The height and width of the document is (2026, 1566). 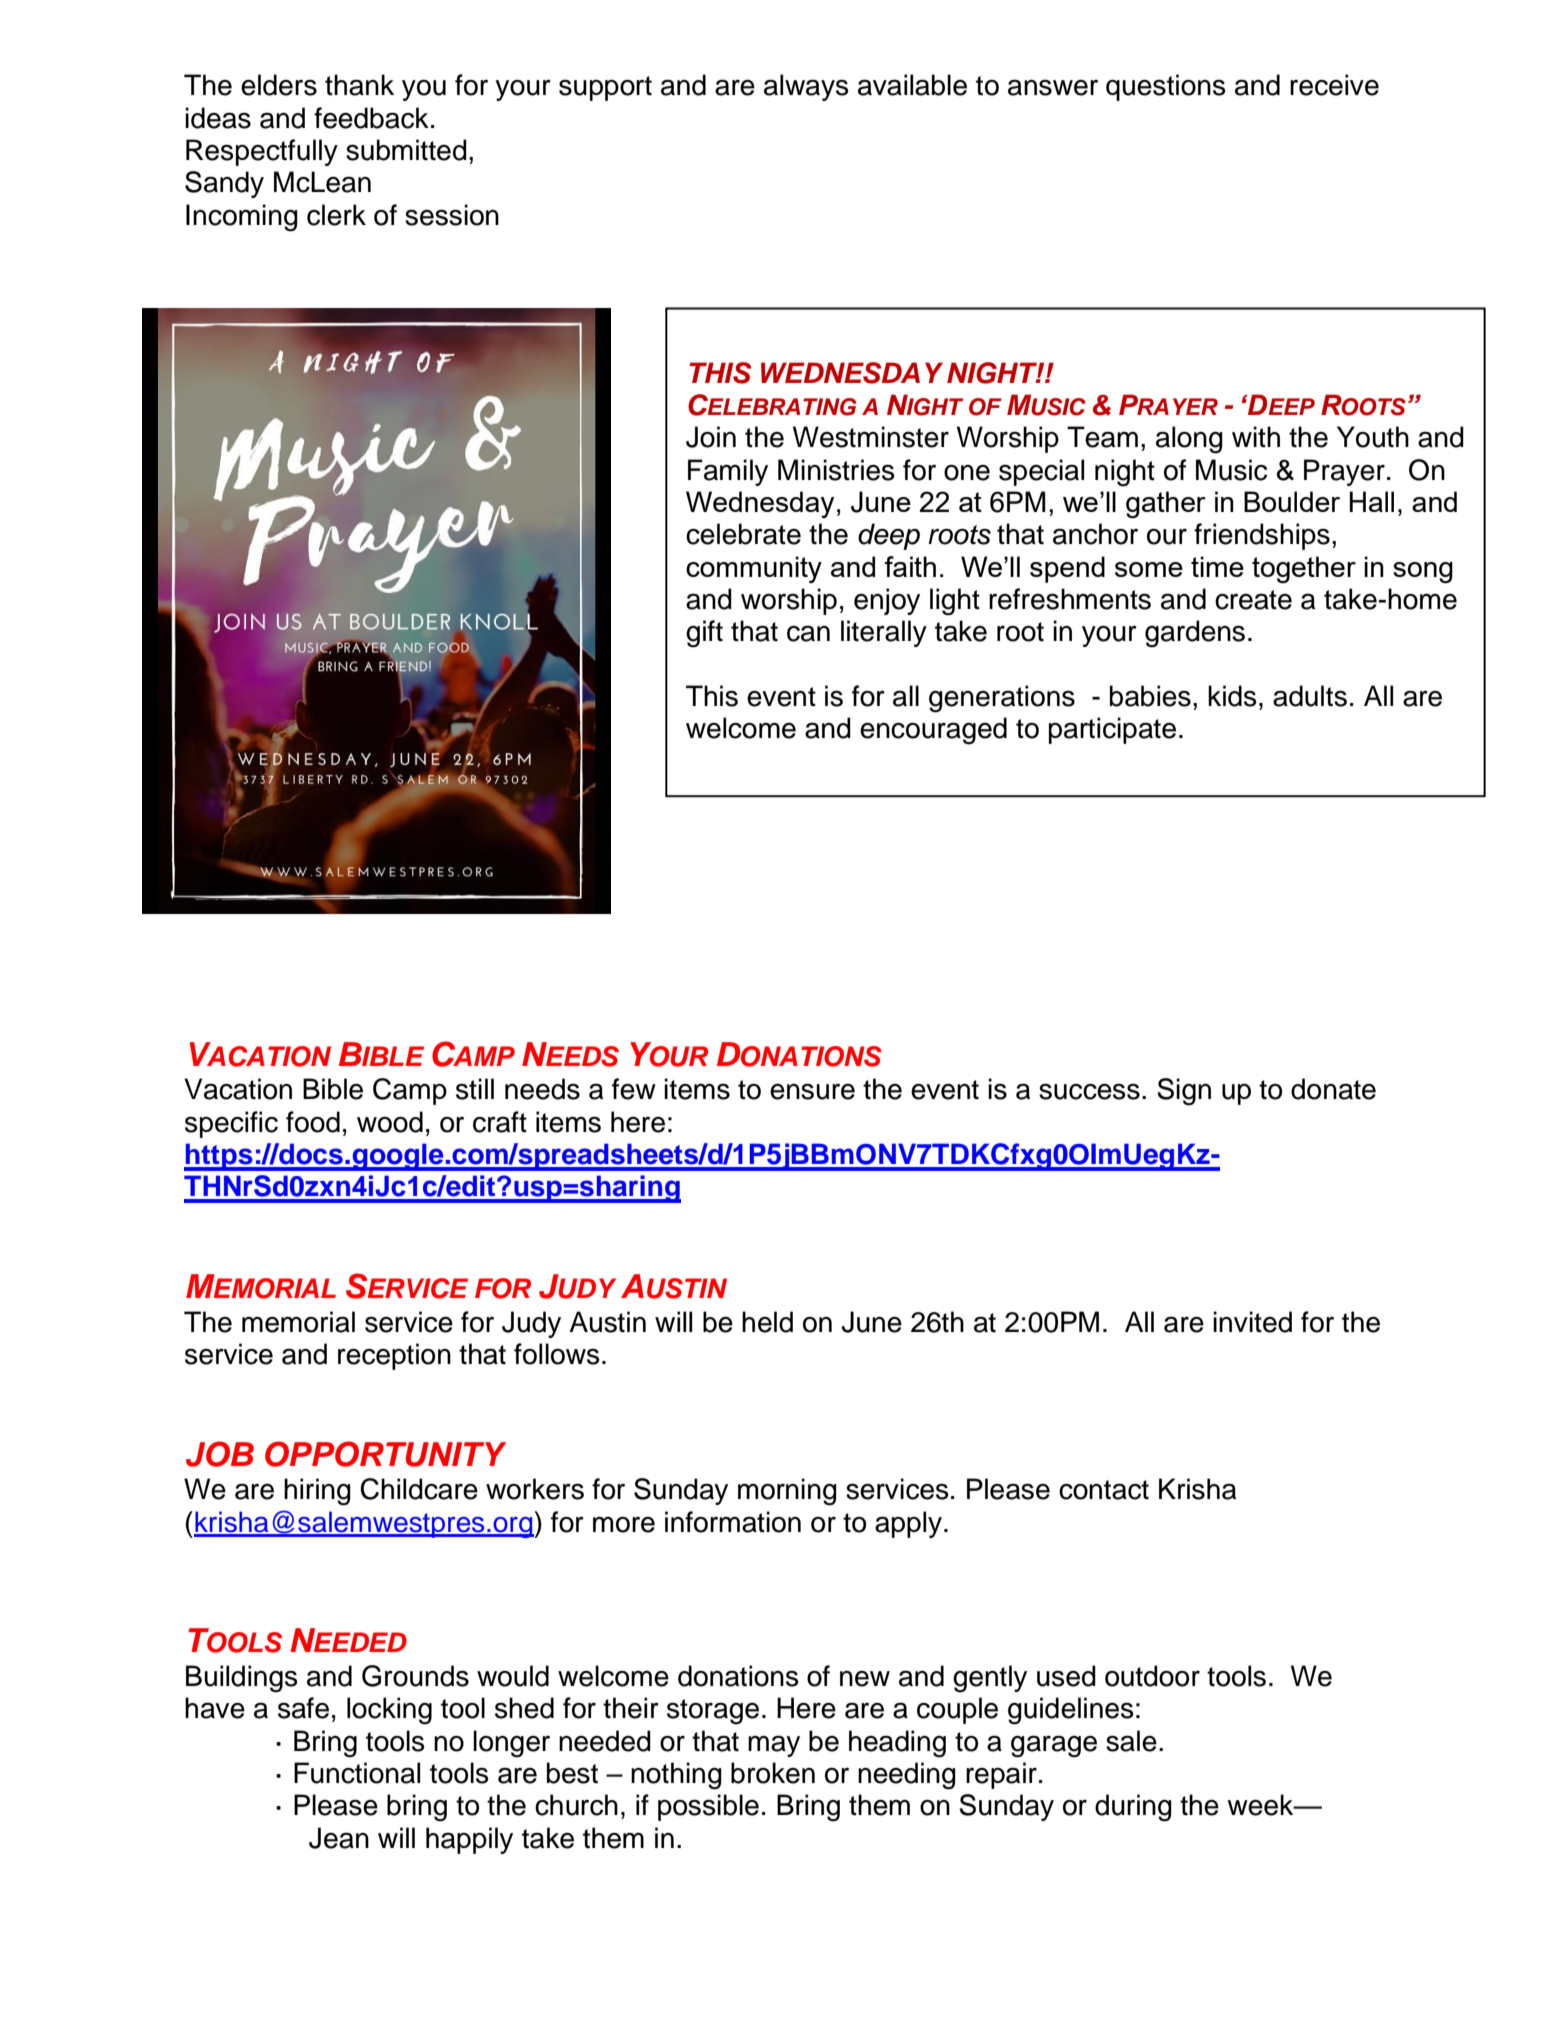 I want to click on feedback, so click(x=371, y=118).
